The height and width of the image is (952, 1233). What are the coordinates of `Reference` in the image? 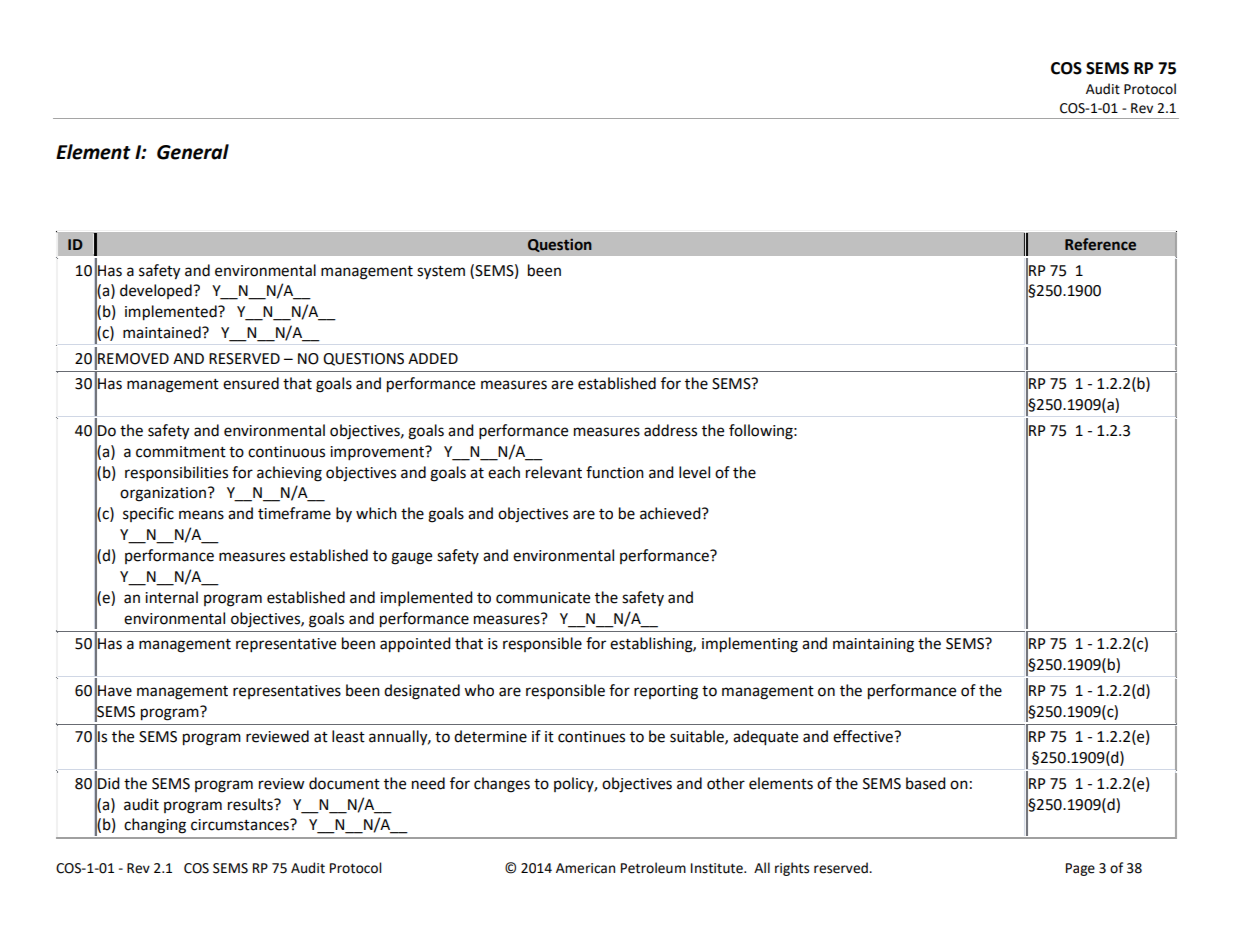 It's located at (1100, 244).
